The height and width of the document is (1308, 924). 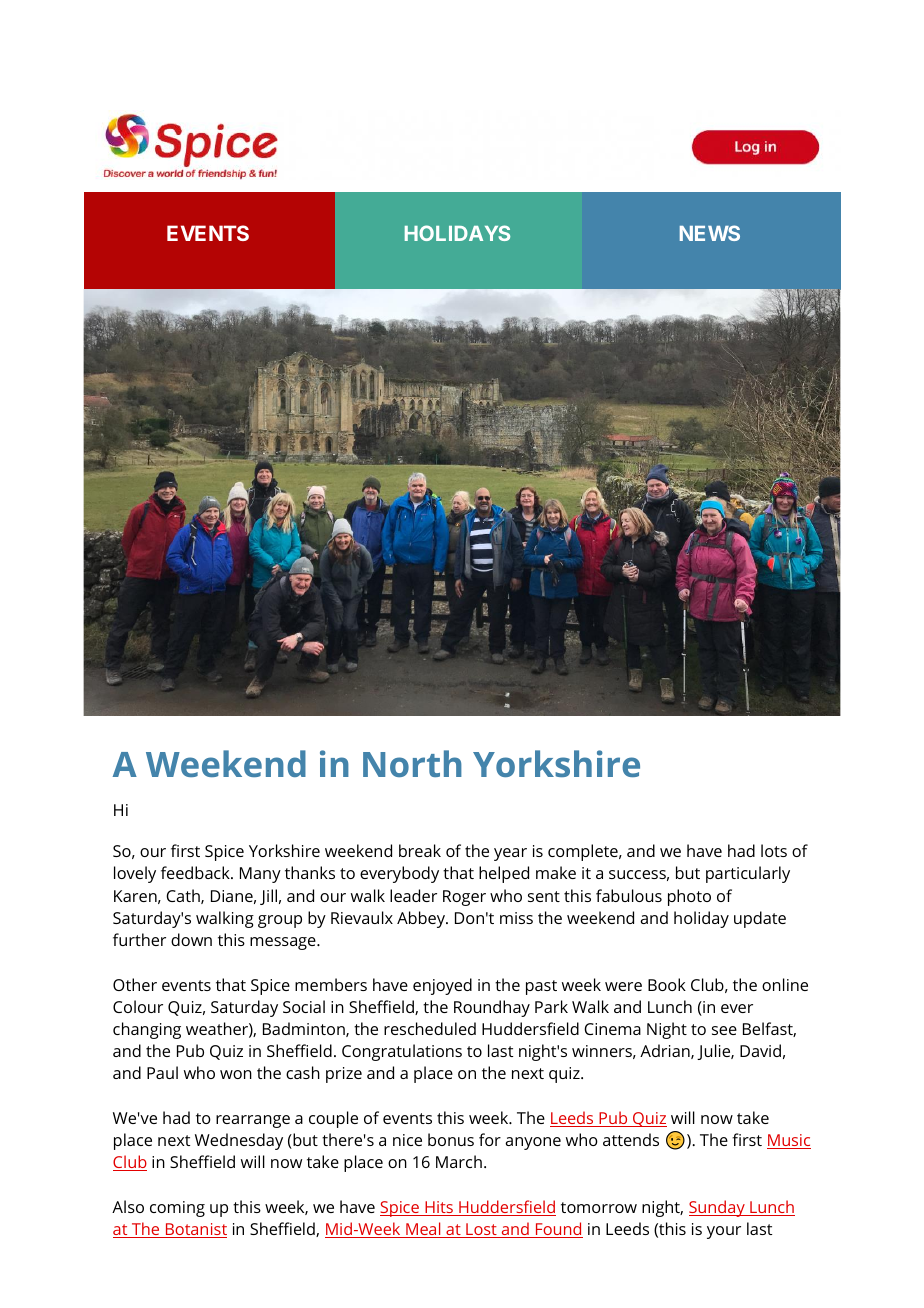 What do you see at coordinates (774, 850) in the document?
I see `lots` at bounding box center [774, 850].
